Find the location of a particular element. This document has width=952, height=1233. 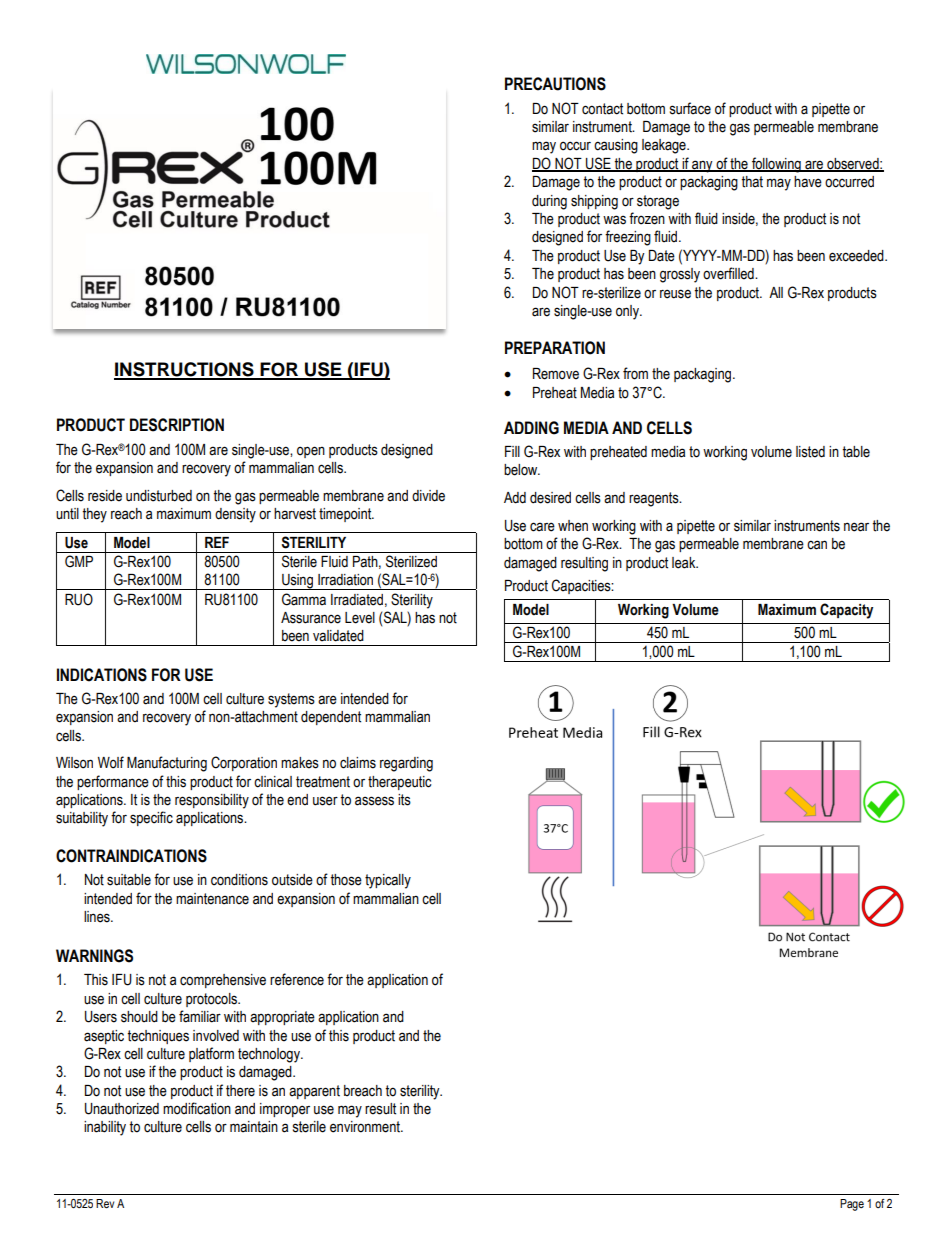

maintenance is located at coordinates (212, 899).
